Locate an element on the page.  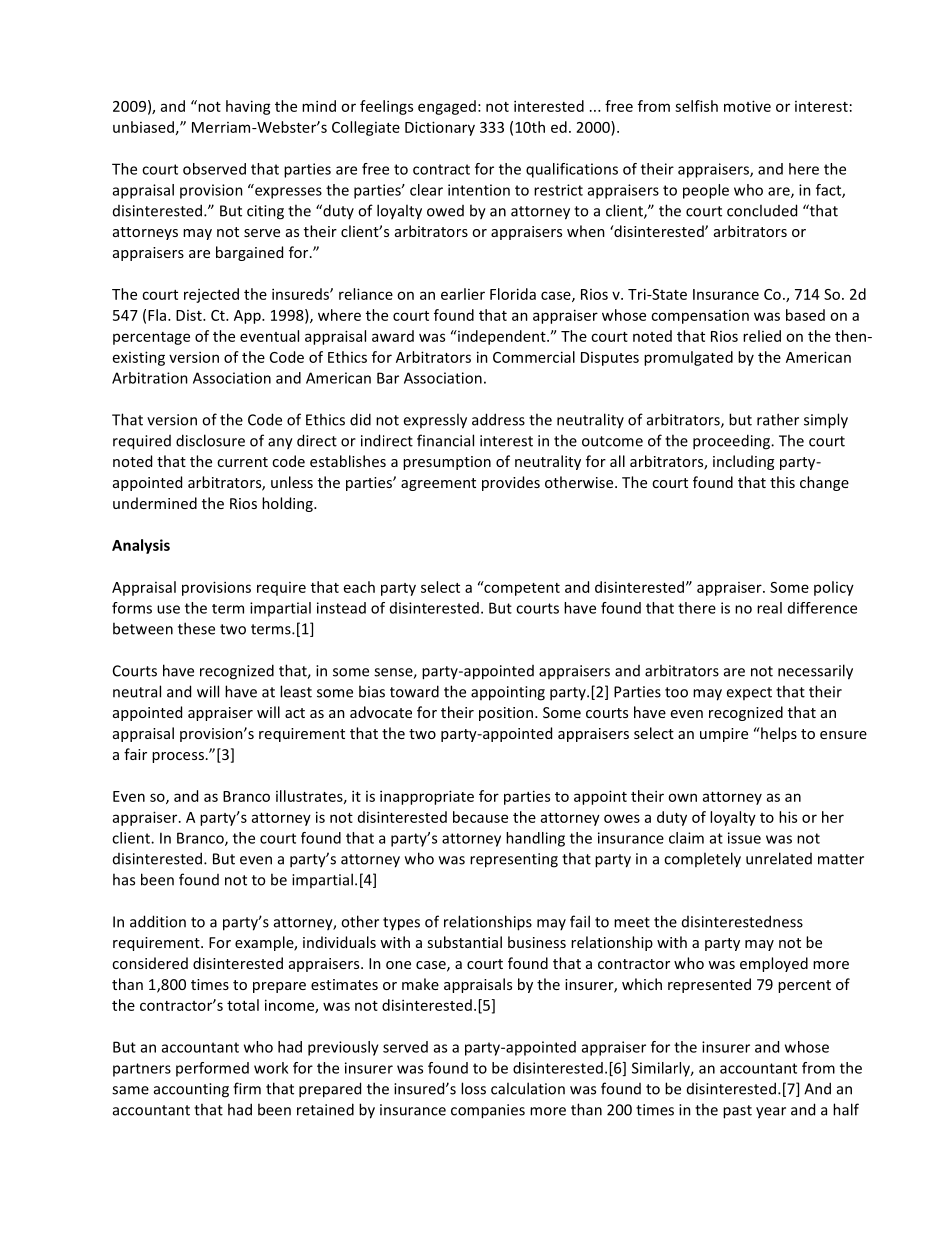
Dictionary is located at coordinates (440, 128).
